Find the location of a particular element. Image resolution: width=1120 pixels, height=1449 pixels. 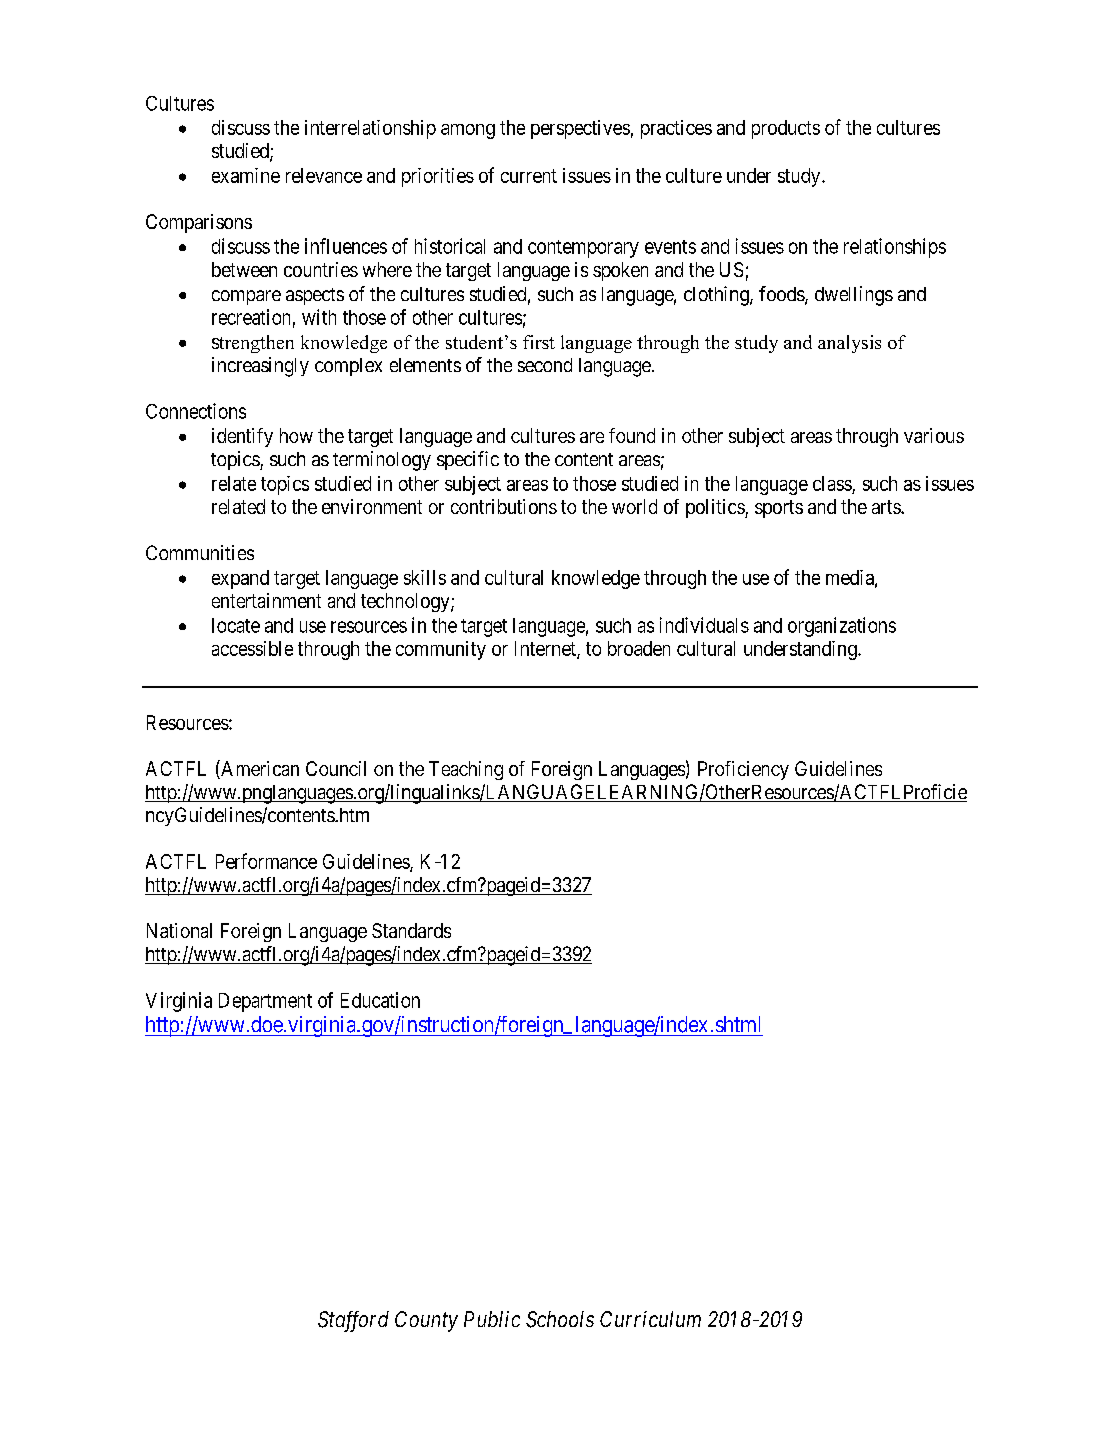

products is located at coordinates (786, 129).
